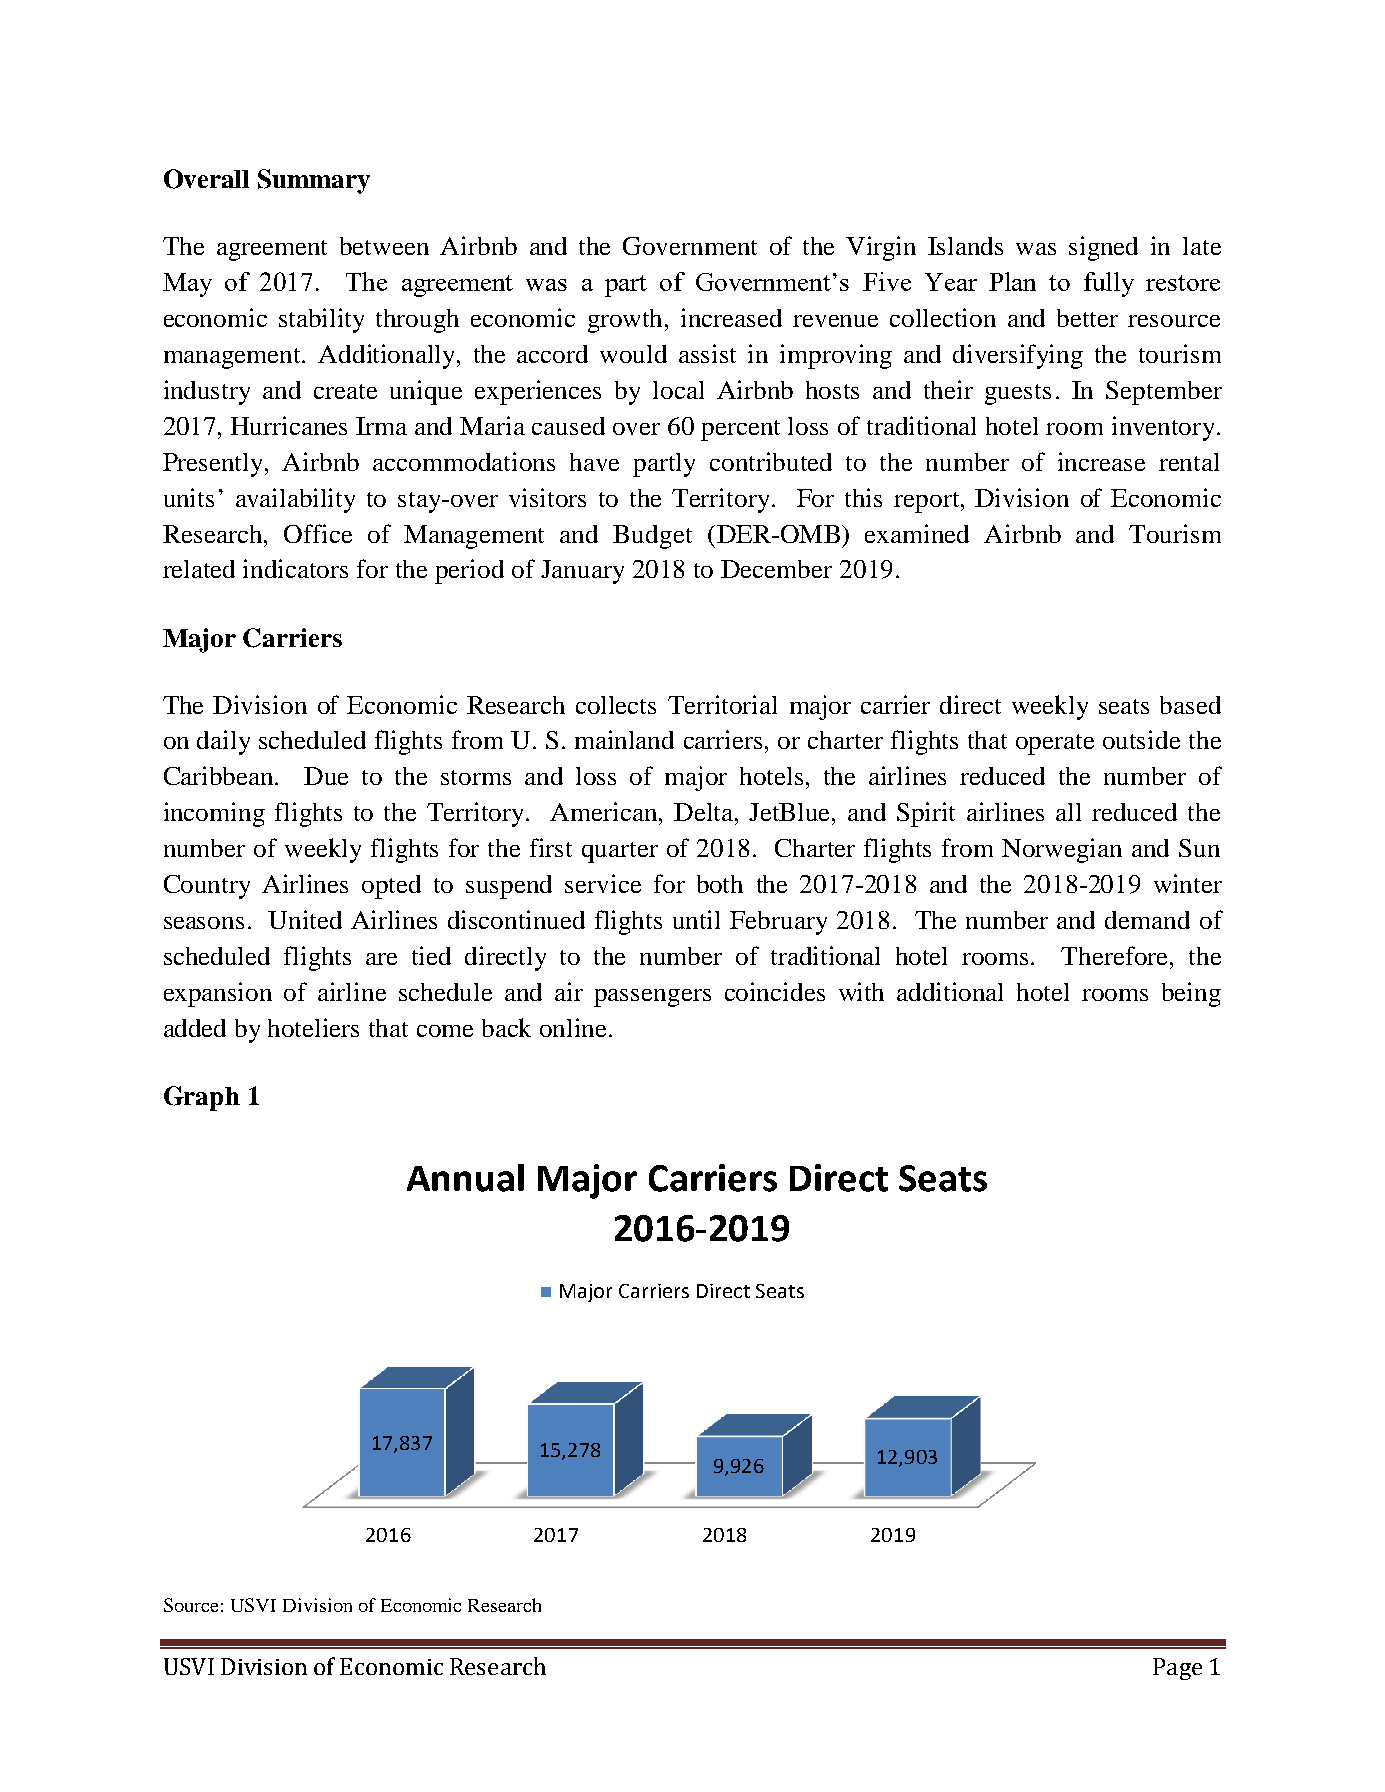  I want to click on growth, so click(627, 321).
